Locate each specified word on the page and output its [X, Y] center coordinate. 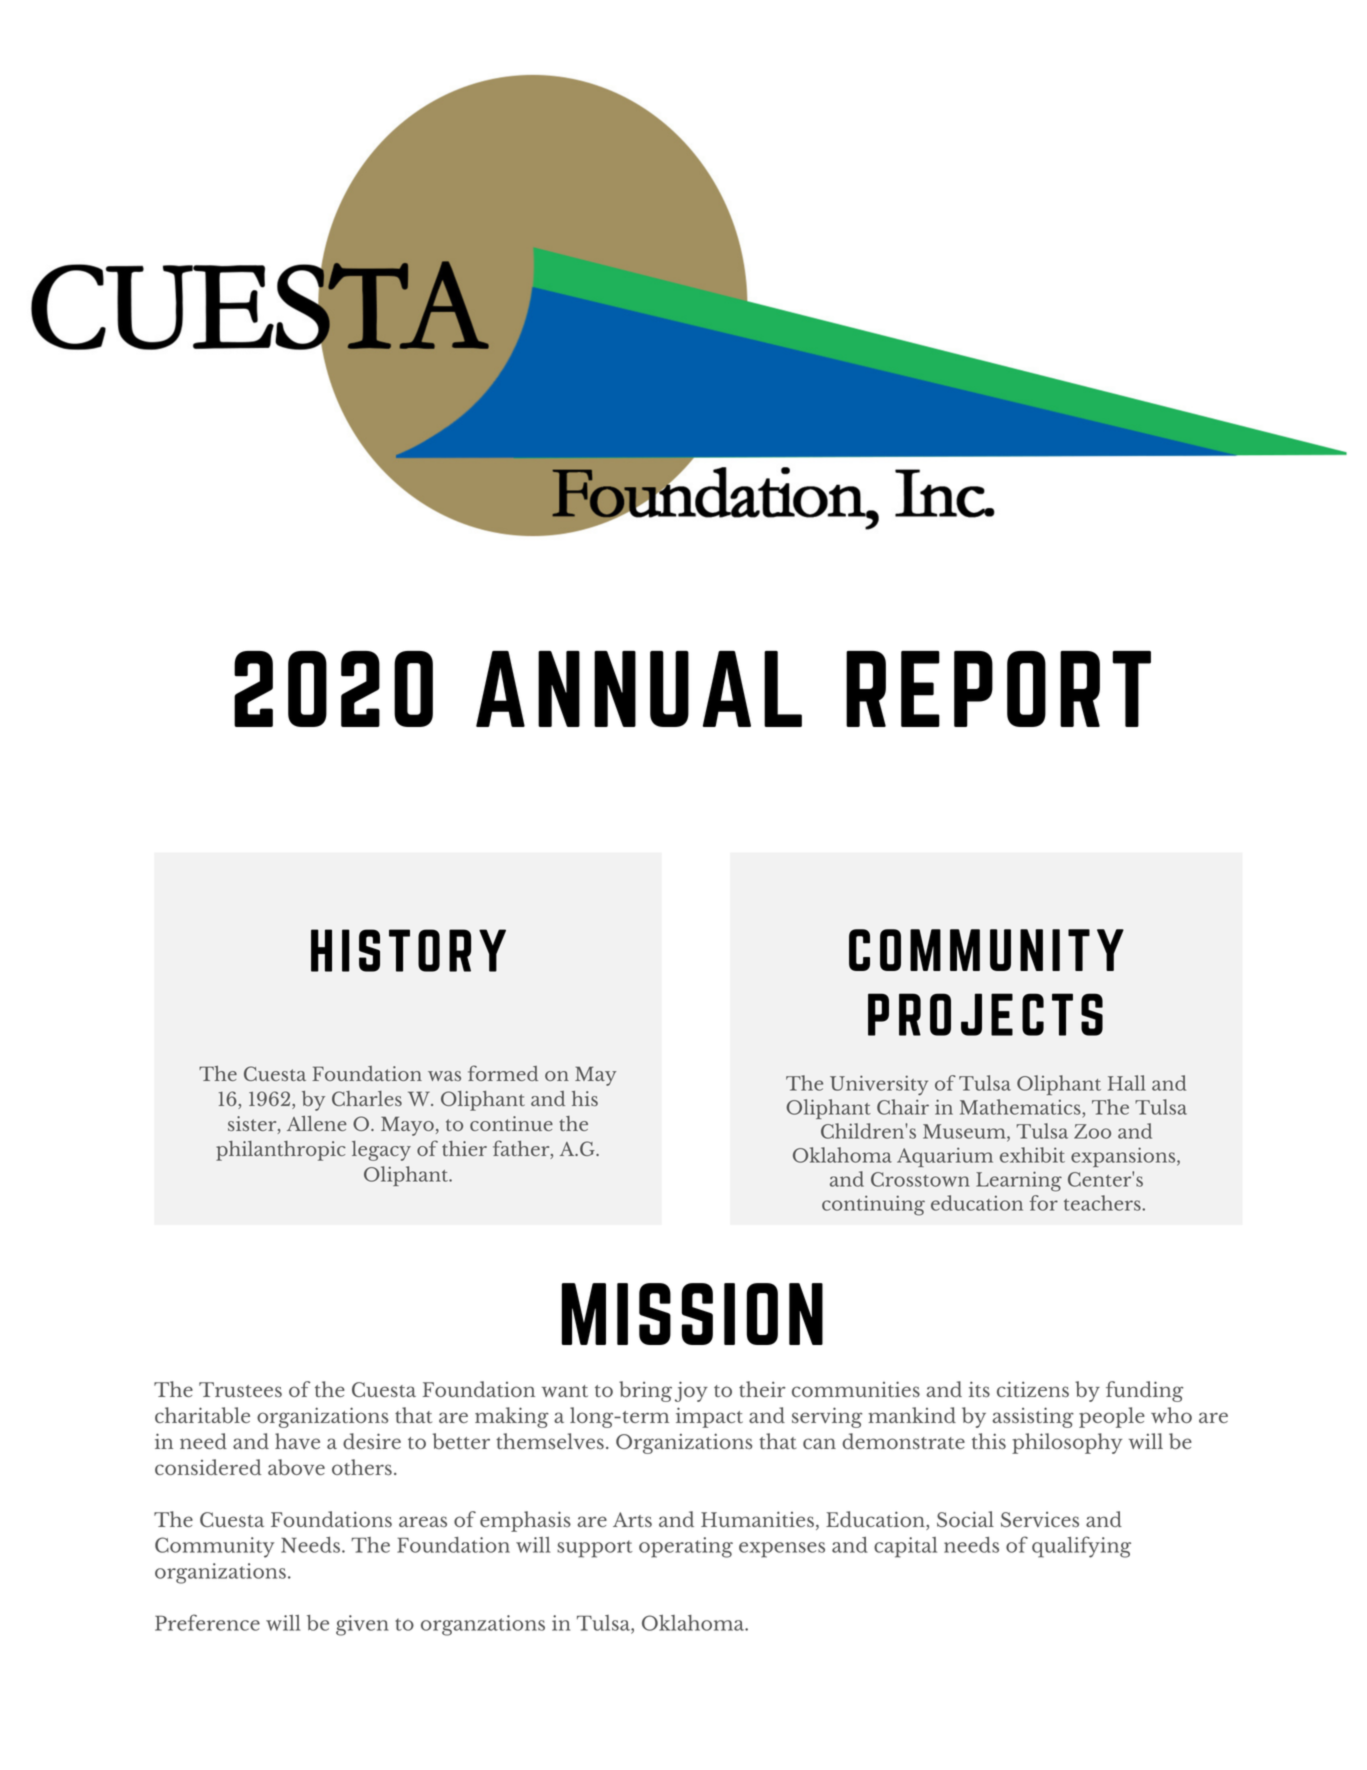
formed [503, 1073]
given [362, 1625]
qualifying [1081, 1547]
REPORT [998, 689]
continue [511, 1123]
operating [686, 1547]
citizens [1033, 1389]
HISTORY [408, 950]
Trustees [240, 1389]
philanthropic [281, 1151]
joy [691, 1391]
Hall [1127, 1083]
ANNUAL [639, 689]
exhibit [1032, 1155]
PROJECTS [985, 1014]
